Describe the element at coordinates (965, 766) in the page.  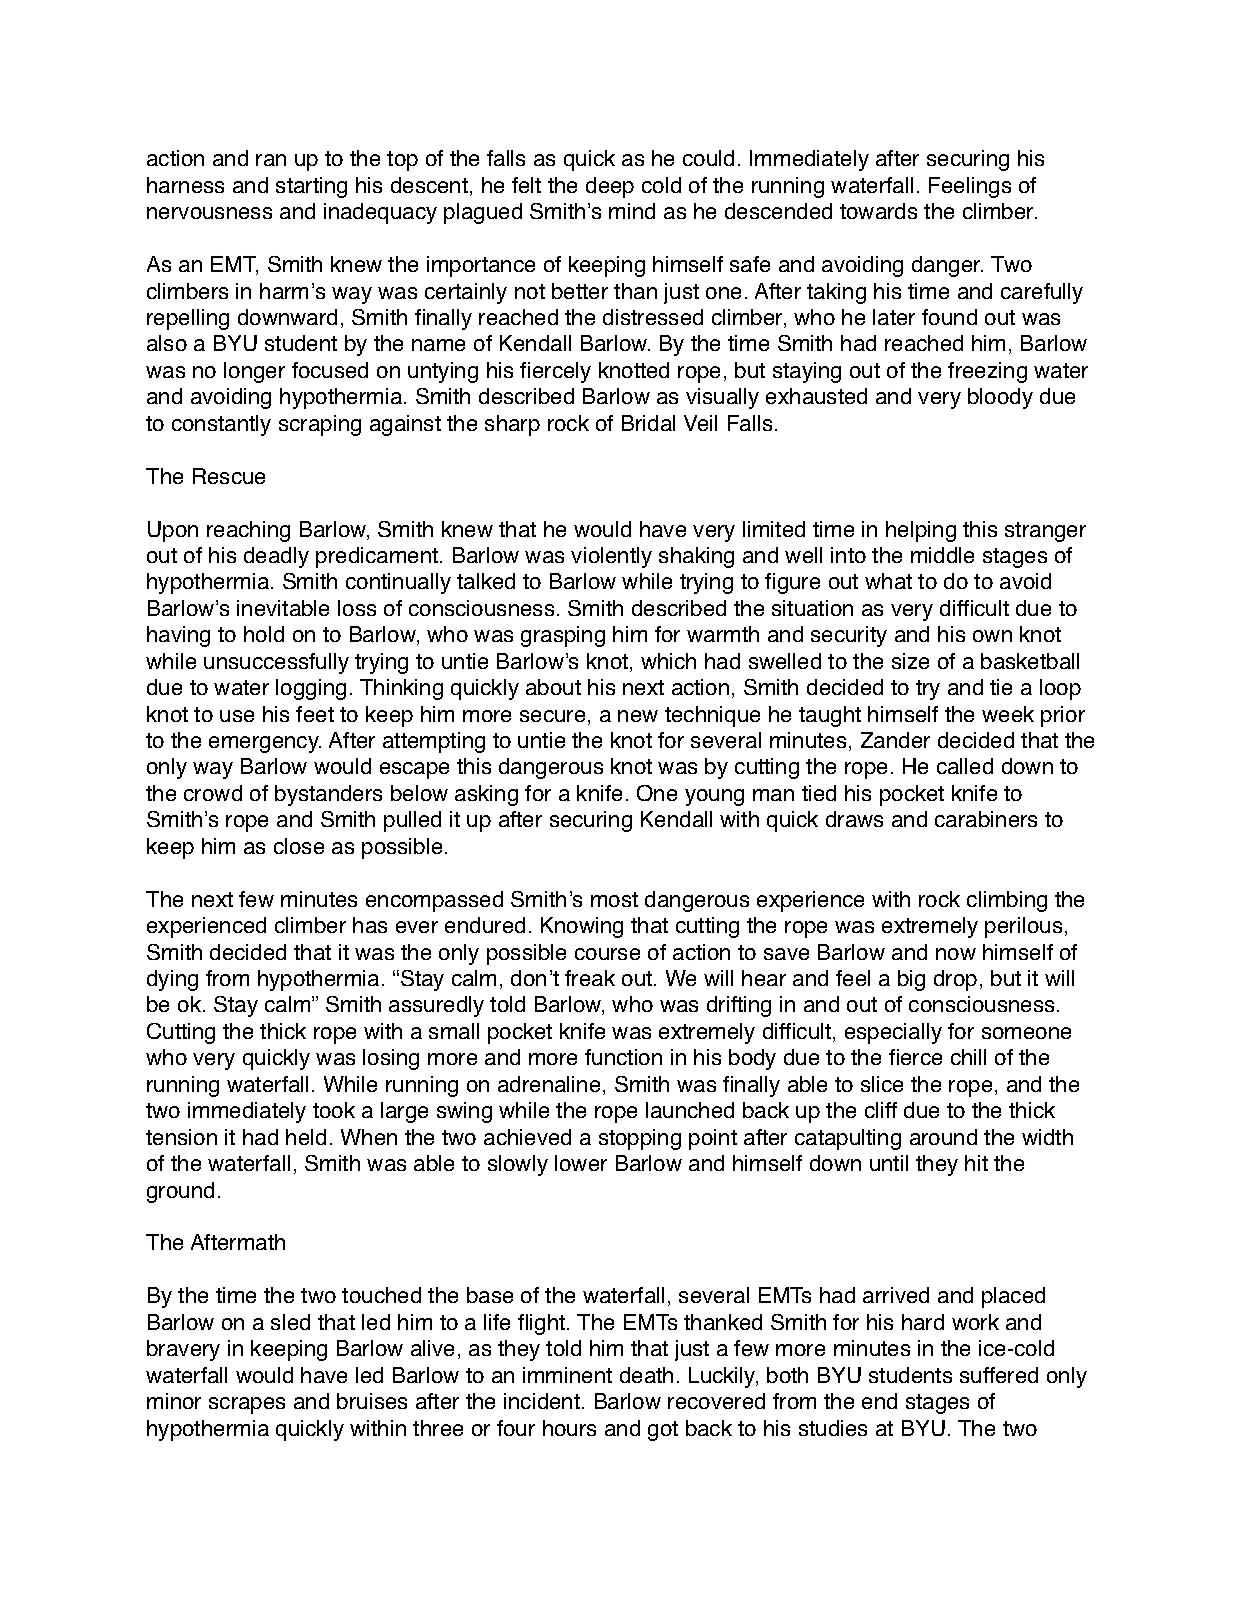
I see `called` at that location.
